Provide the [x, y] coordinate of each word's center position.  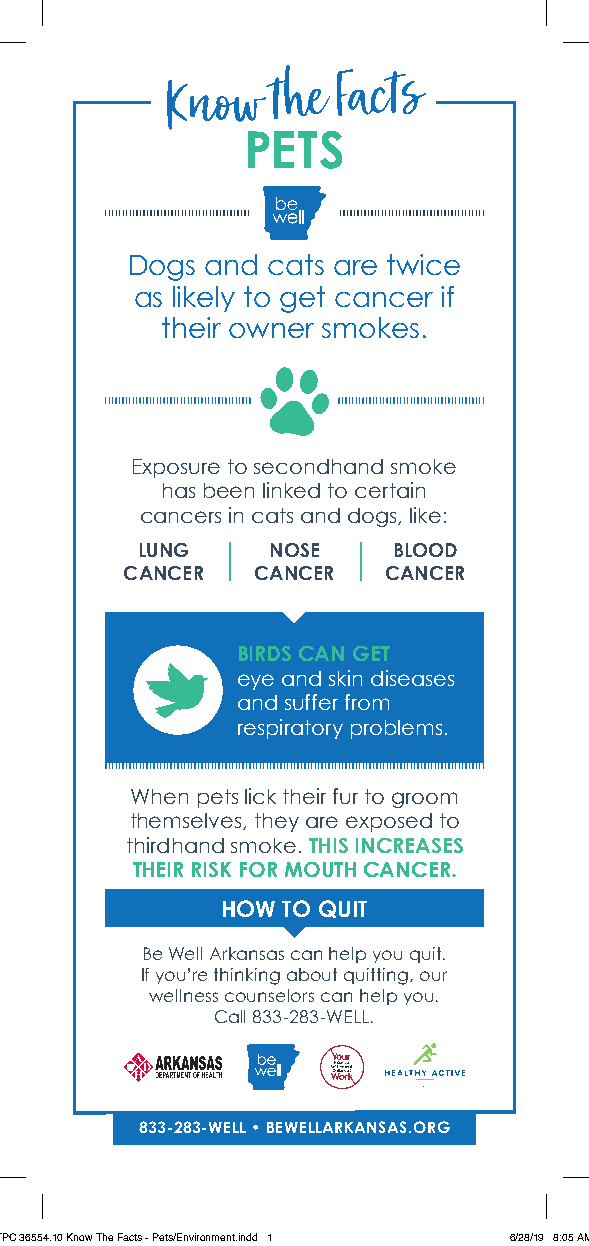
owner [271, 330]
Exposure [176, 468]
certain [390, 490]
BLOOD [426, 550]
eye [256, 682]
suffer [311, 702]
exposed [389, 822]
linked [291, 490]
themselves [187, 821]
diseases [412, 678]
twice [423, 264]
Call [230, 1016]
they [277, 822]
